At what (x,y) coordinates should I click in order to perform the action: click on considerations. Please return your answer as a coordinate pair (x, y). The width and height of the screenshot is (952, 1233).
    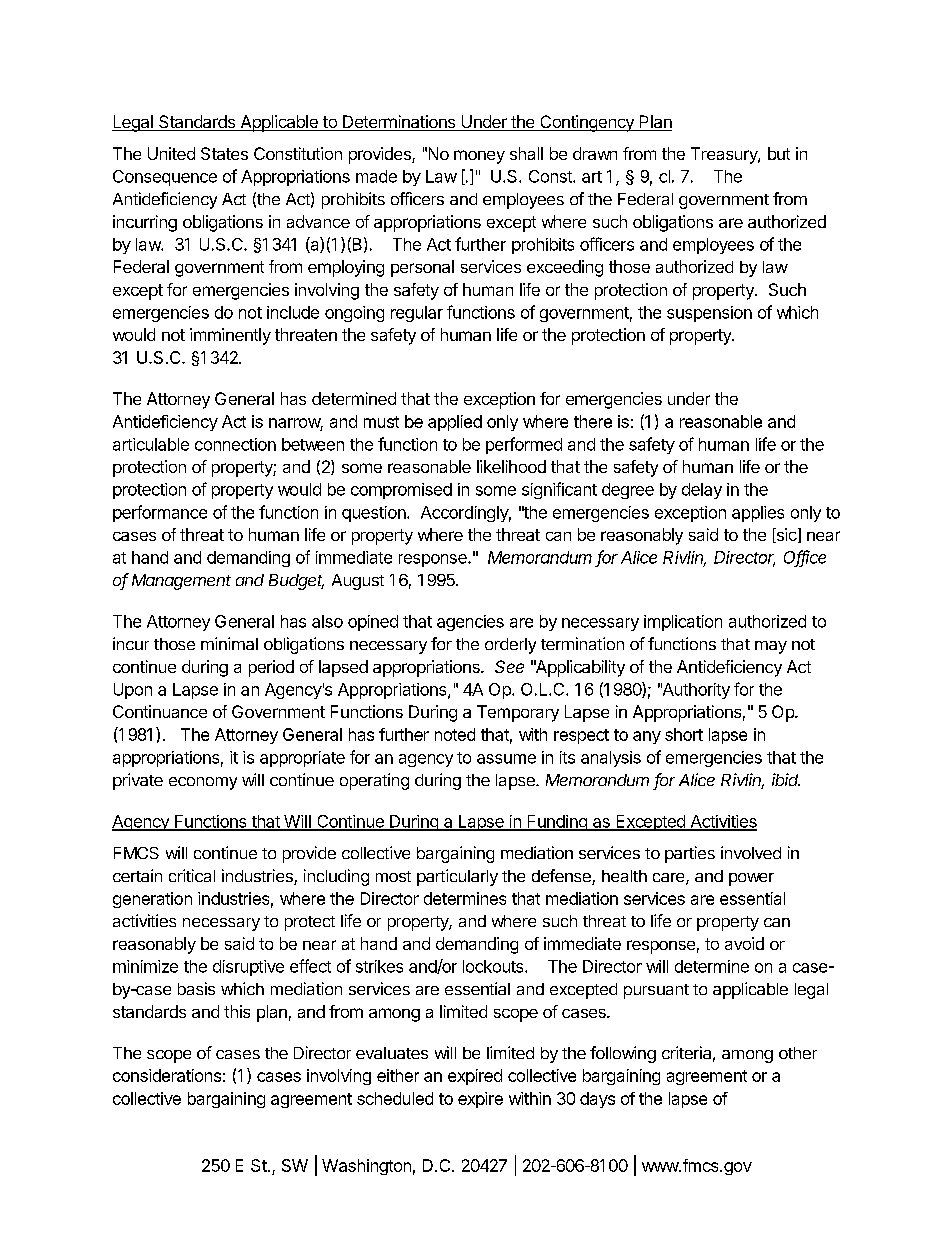
    Looking at the image, I should click on (167, 1075).
